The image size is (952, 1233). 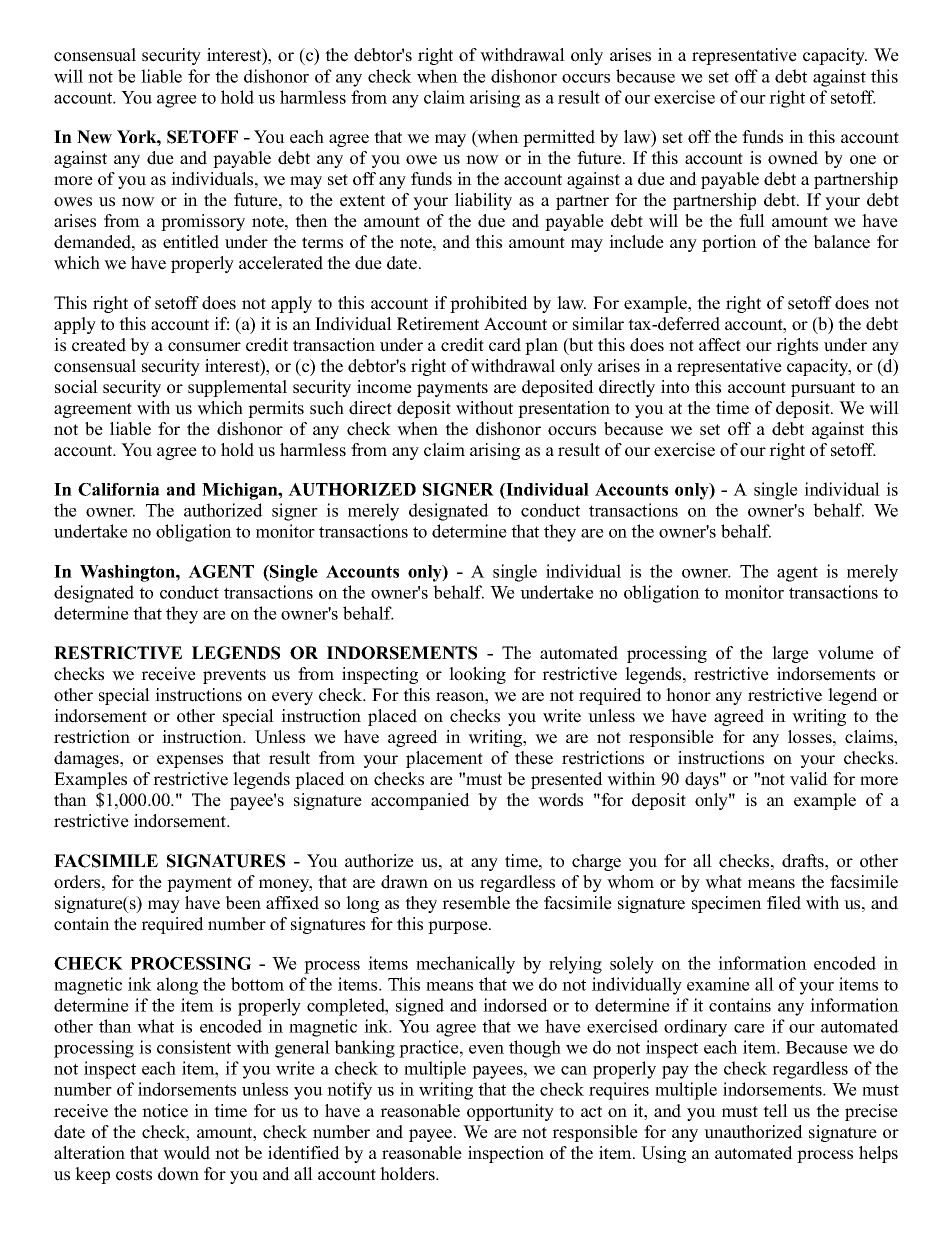 What do you see at coordinates (790, 654) in the screenshot?
I see `large` at bounding box center [790, 654].
